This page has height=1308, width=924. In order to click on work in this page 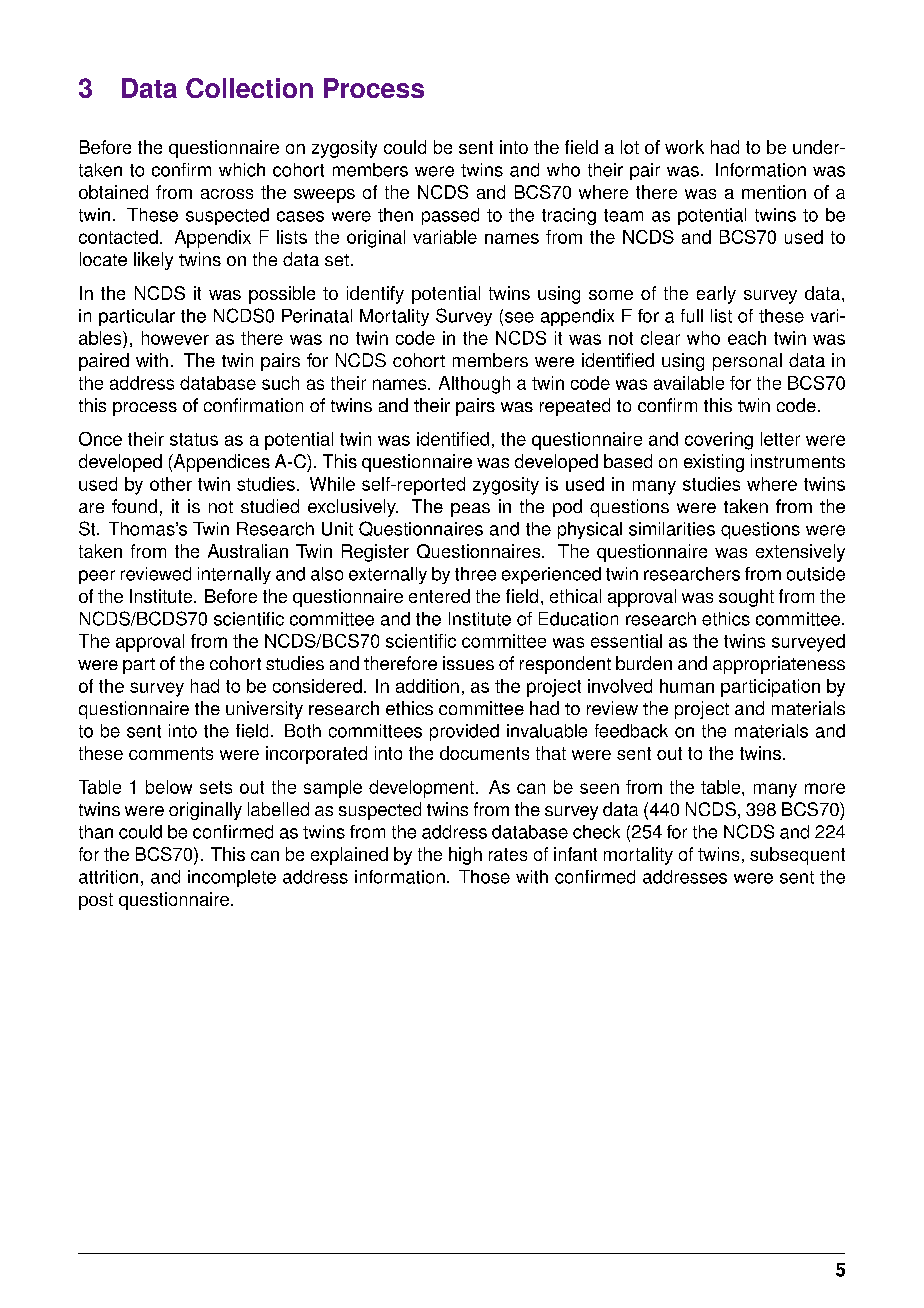, I will do `click(684, 147)`.
